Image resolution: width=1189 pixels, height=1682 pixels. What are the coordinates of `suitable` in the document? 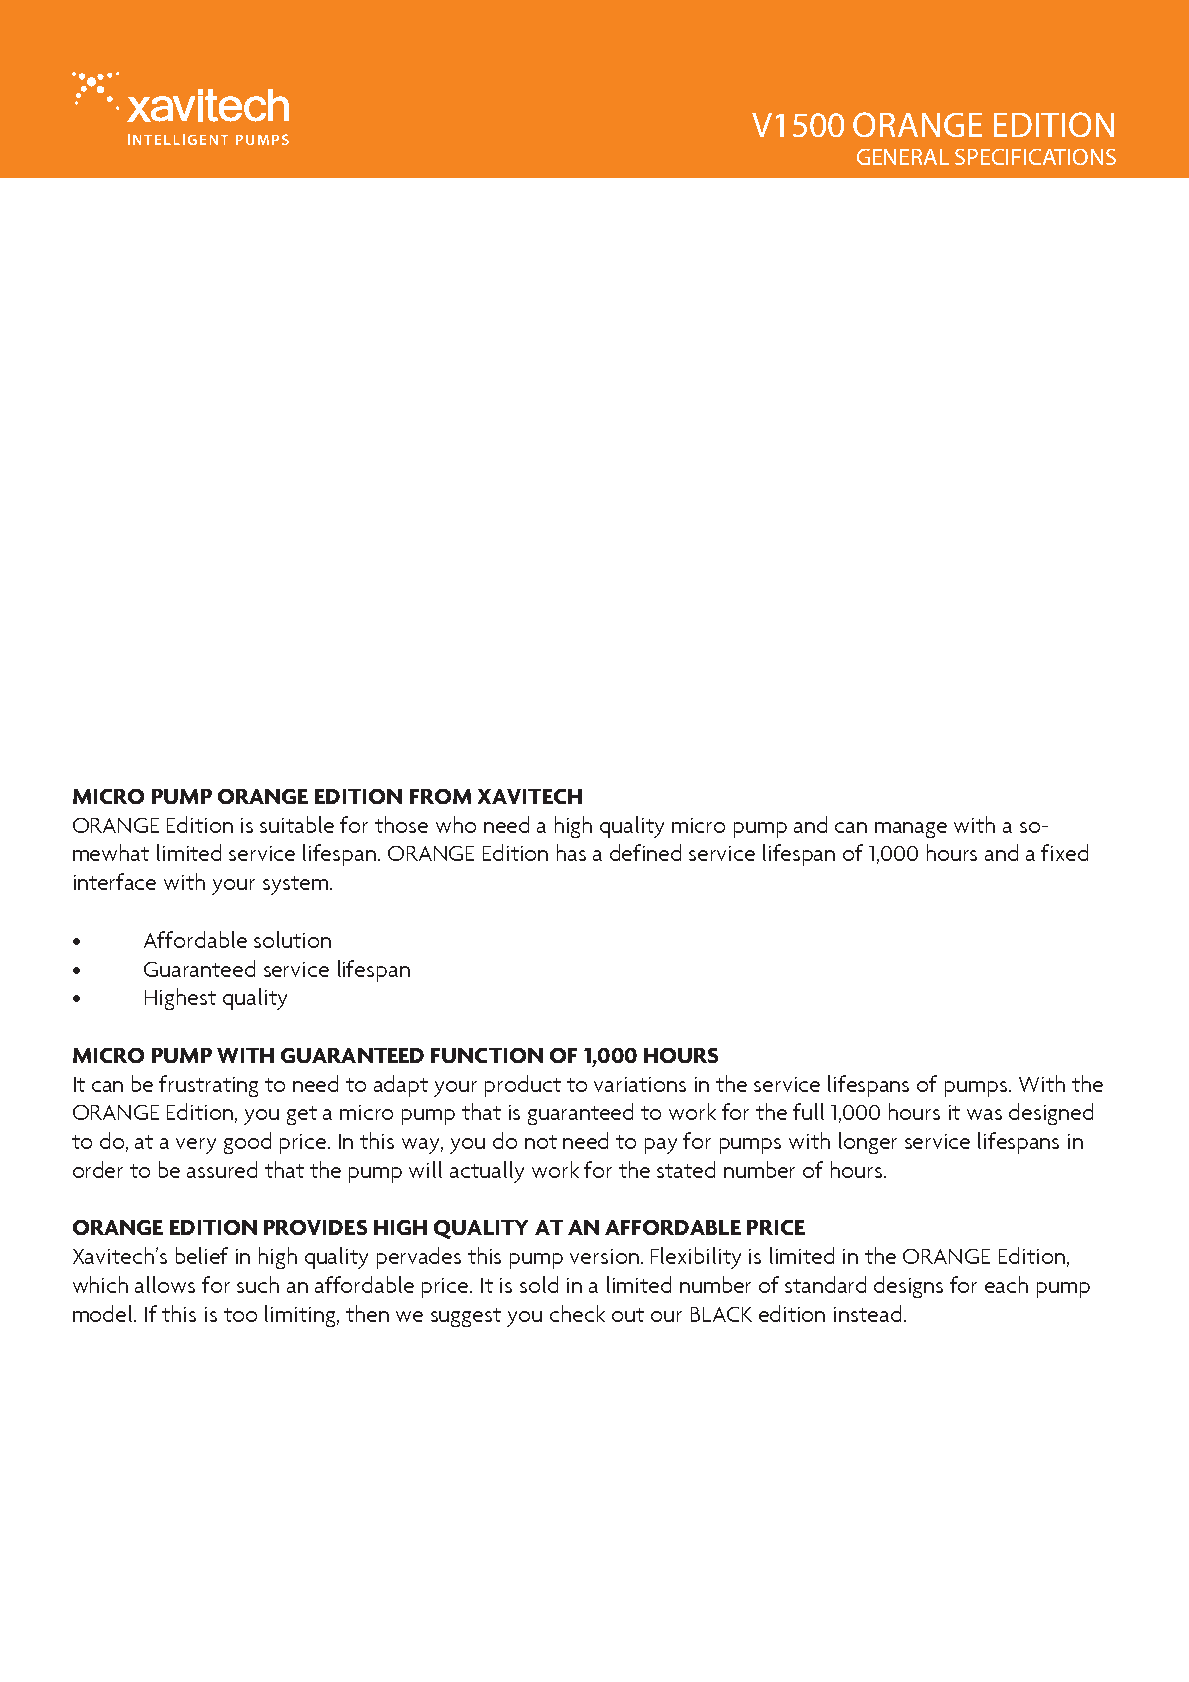 It's located at (297, 824).
